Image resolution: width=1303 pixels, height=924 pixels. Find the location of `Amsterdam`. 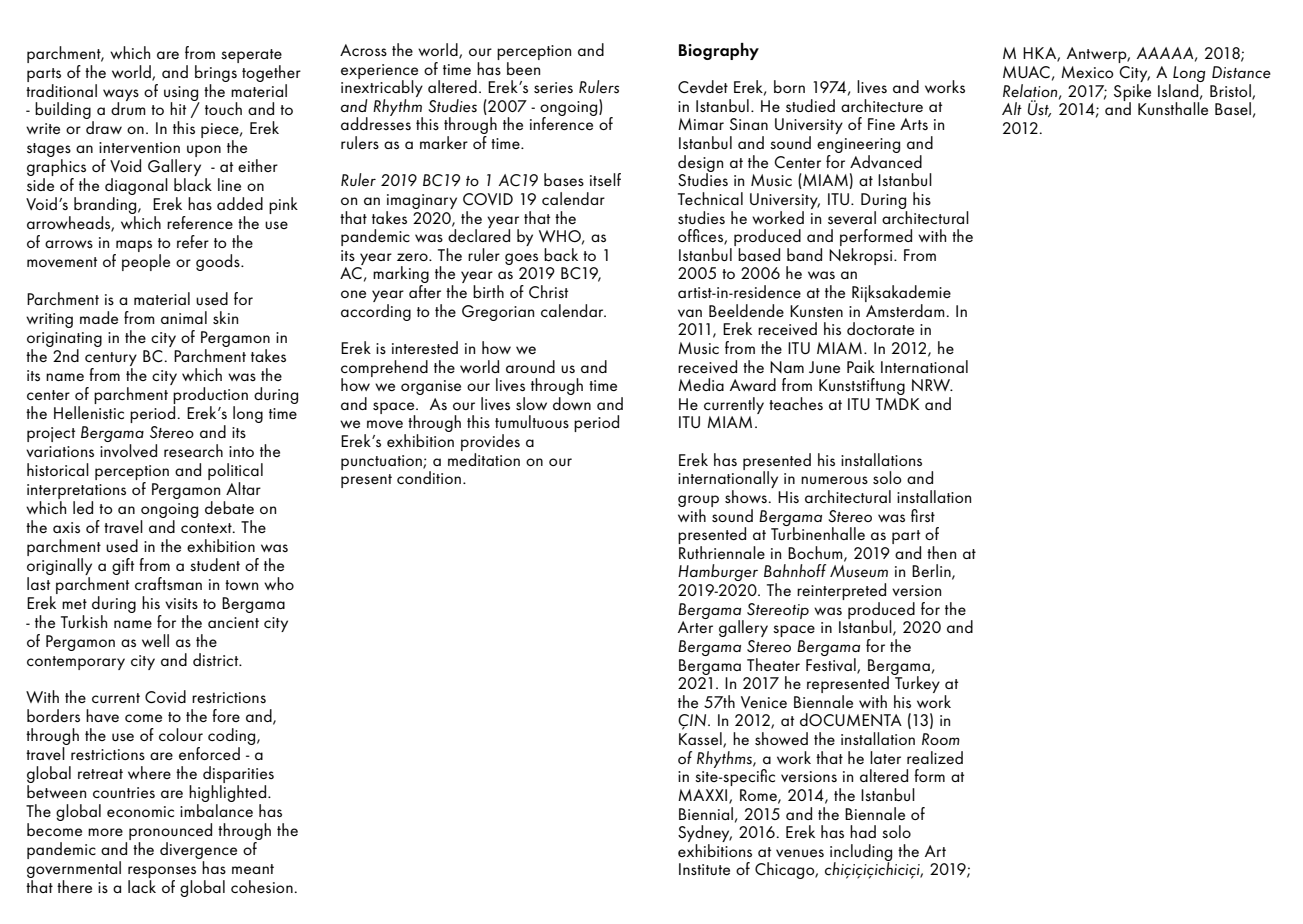

Amsterdam is located at coordinates (905, 309).
